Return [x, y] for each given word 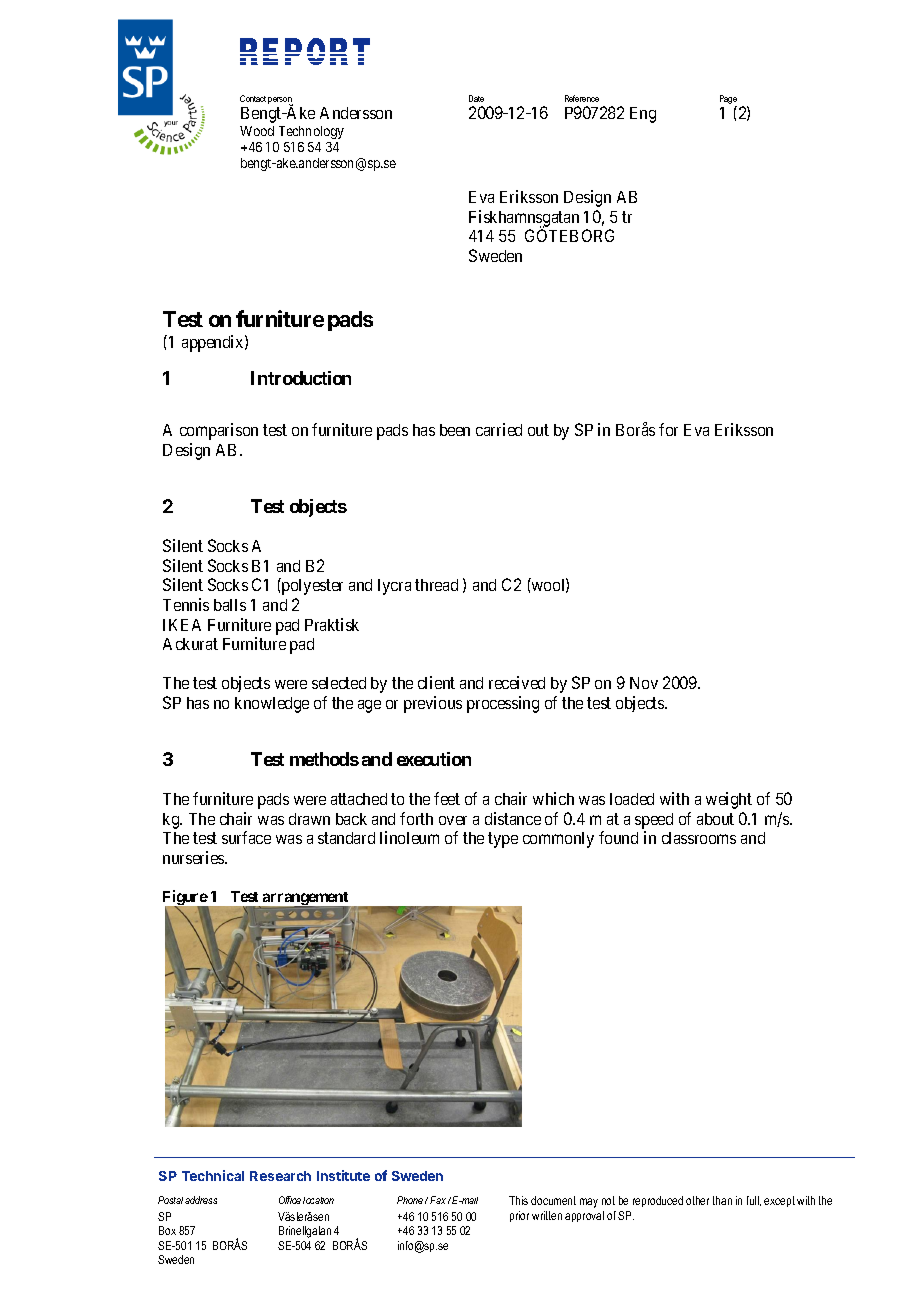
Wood [257, 131]
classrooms [699, 838]
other [697, 1200]
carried [499, 429]
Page [728, 101]
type [503, 840]
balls [230, 605]
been [455, 430]
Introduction [301, 378]
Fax [438, 1200]
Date [476, 98]
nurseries [194, 857]
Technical [213, 1175]
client [436, 682]
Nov [644, 683]
